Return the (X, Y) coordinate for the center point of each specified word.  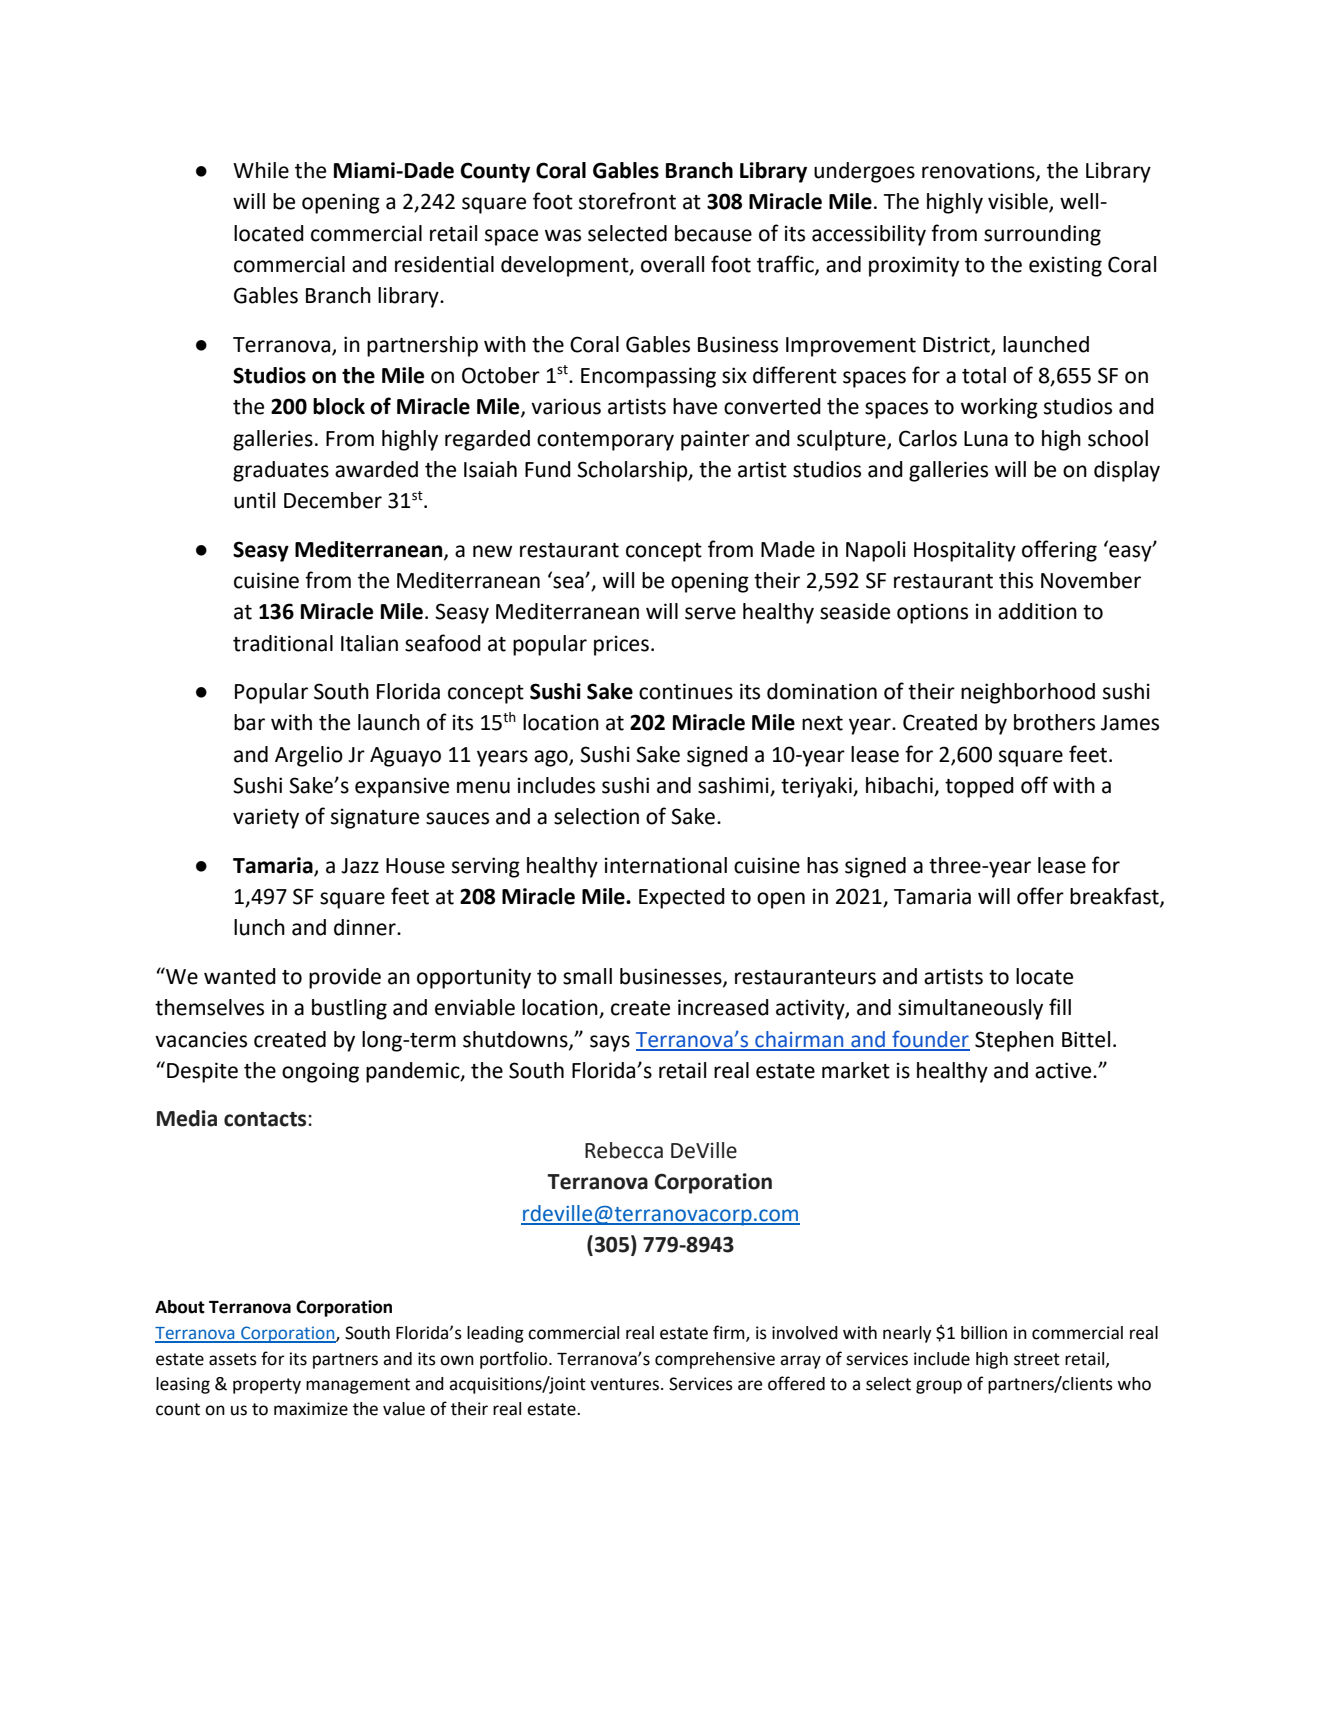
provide (345, 978)
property (267, 1386)
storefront (627, 201)
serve (710, 613)
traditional (283, 643)
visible (1019, 202)
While (261, 170)
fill (1060, 1006)
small (587, 976)
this (1016, 580)
